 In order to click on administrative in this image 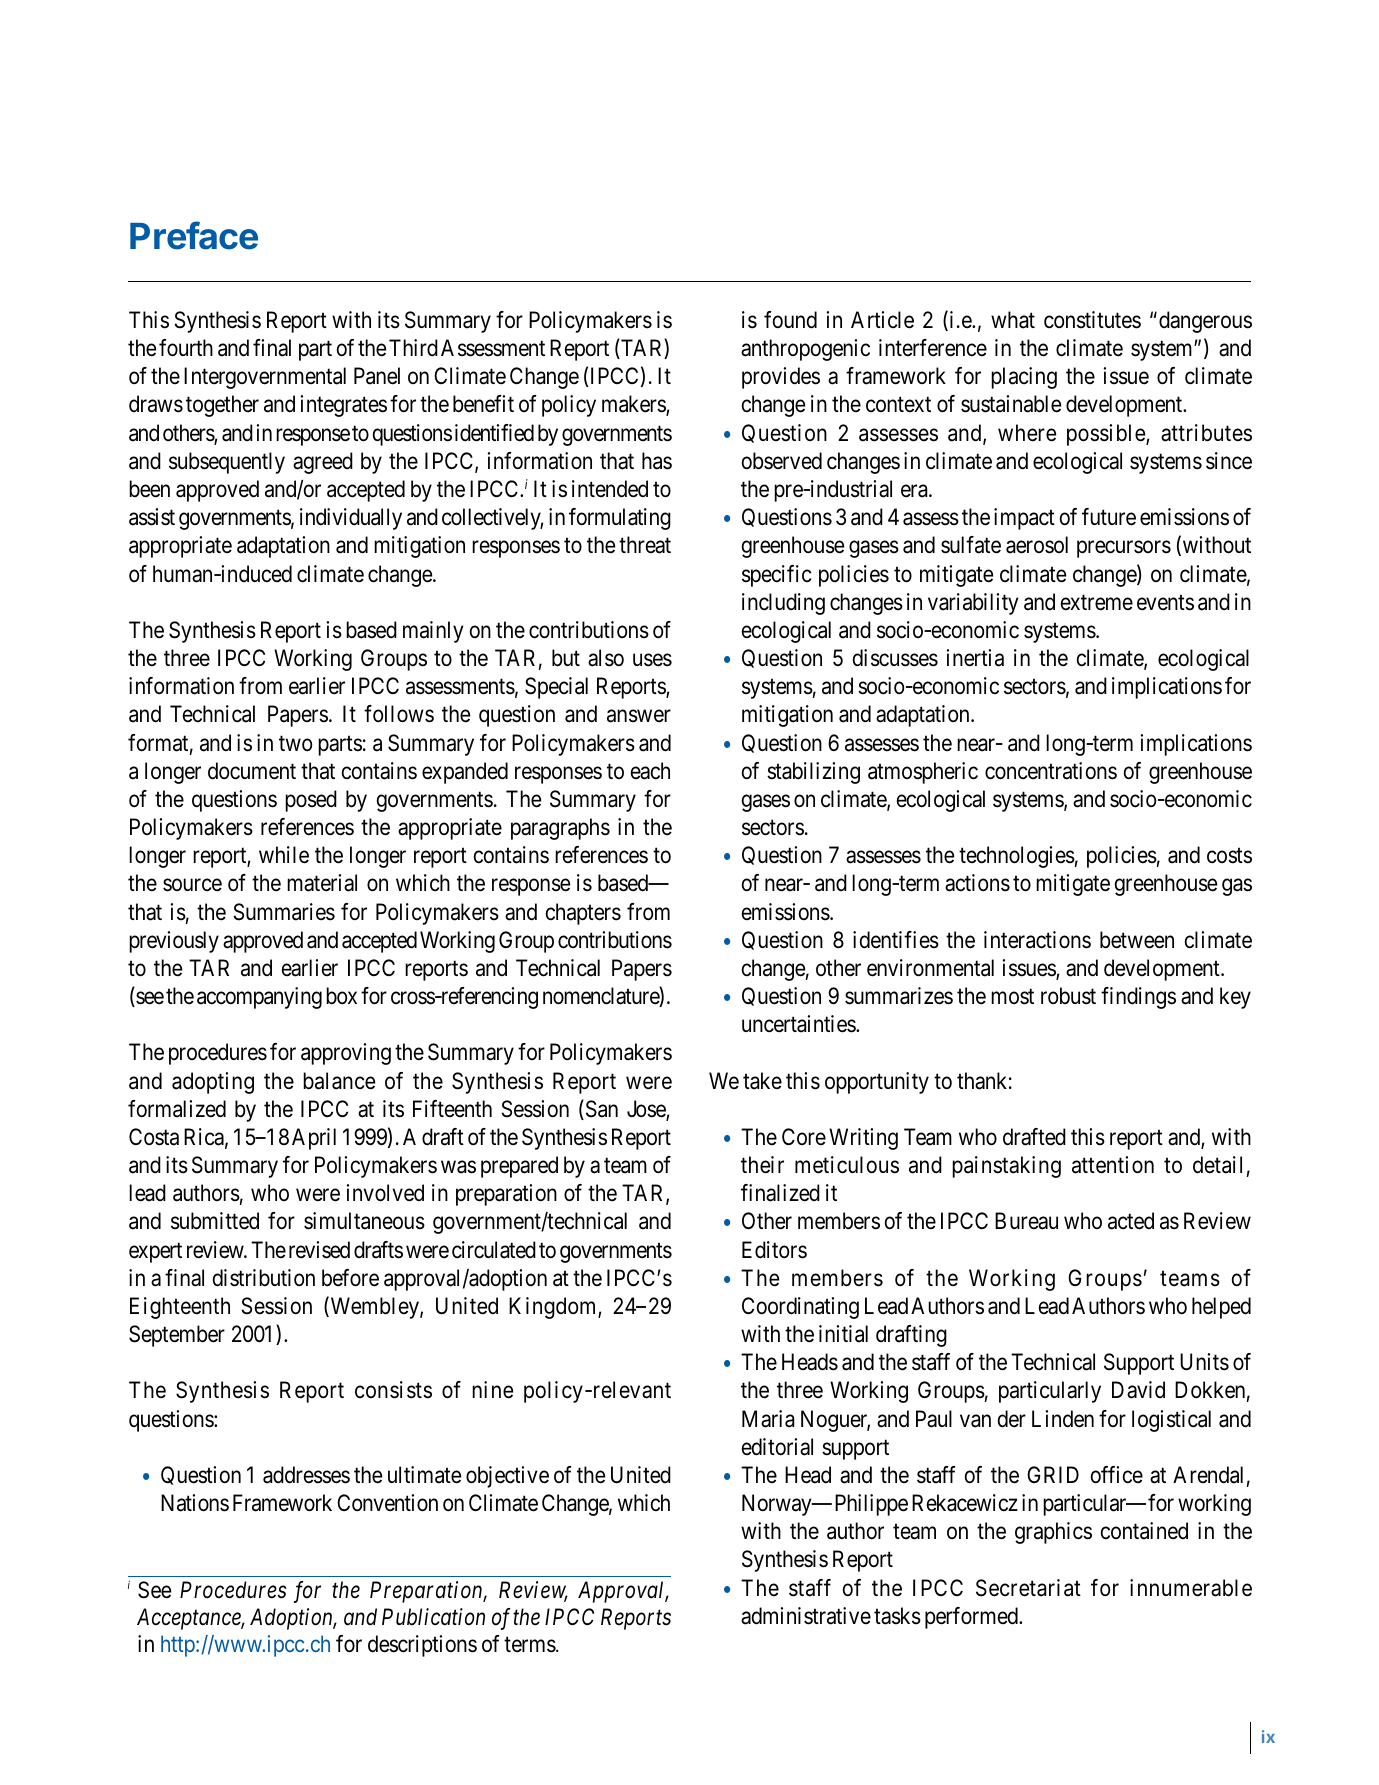, I will do `click(806, 1616)`.
